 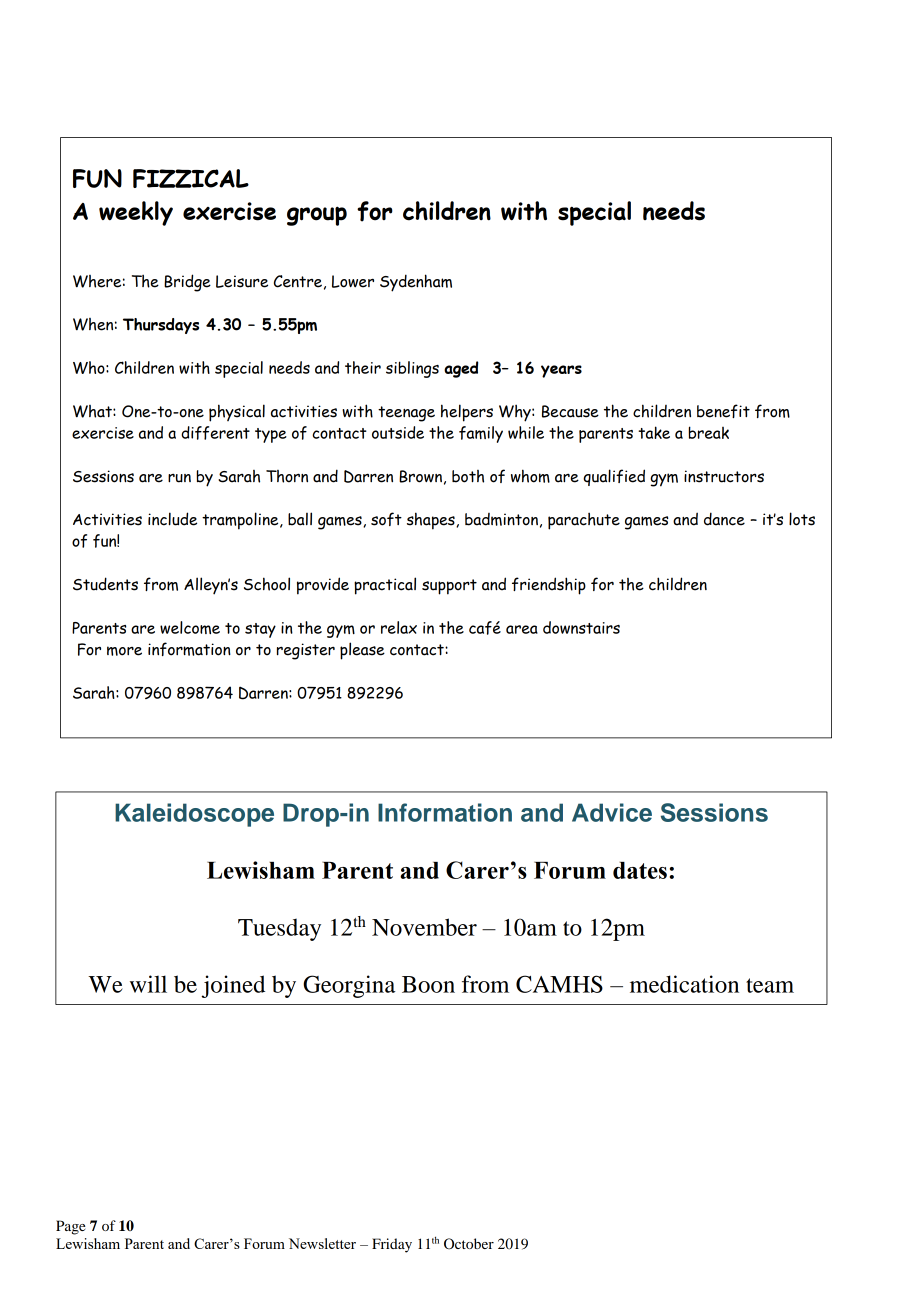 What do you see at coordinates (392, 1245) in the screenshot?
I see `Friday` at bounding box center [392, 1245].
